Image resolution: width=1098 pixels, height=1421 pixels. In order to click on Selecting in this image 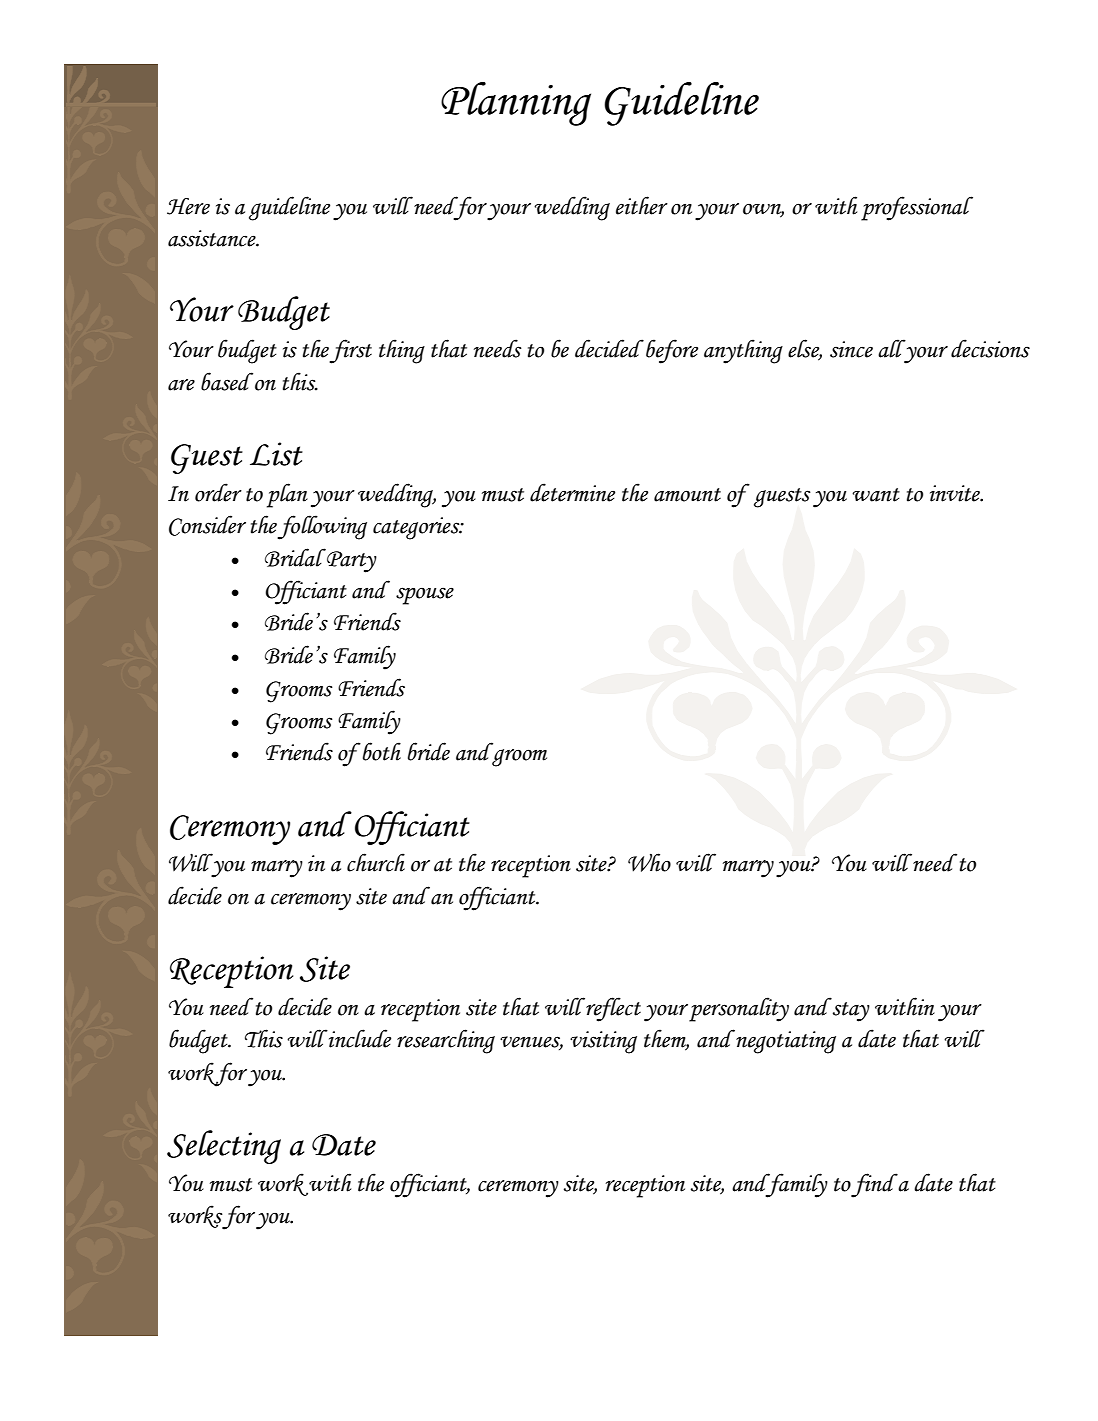, I will do `click(224, 1147)`.
